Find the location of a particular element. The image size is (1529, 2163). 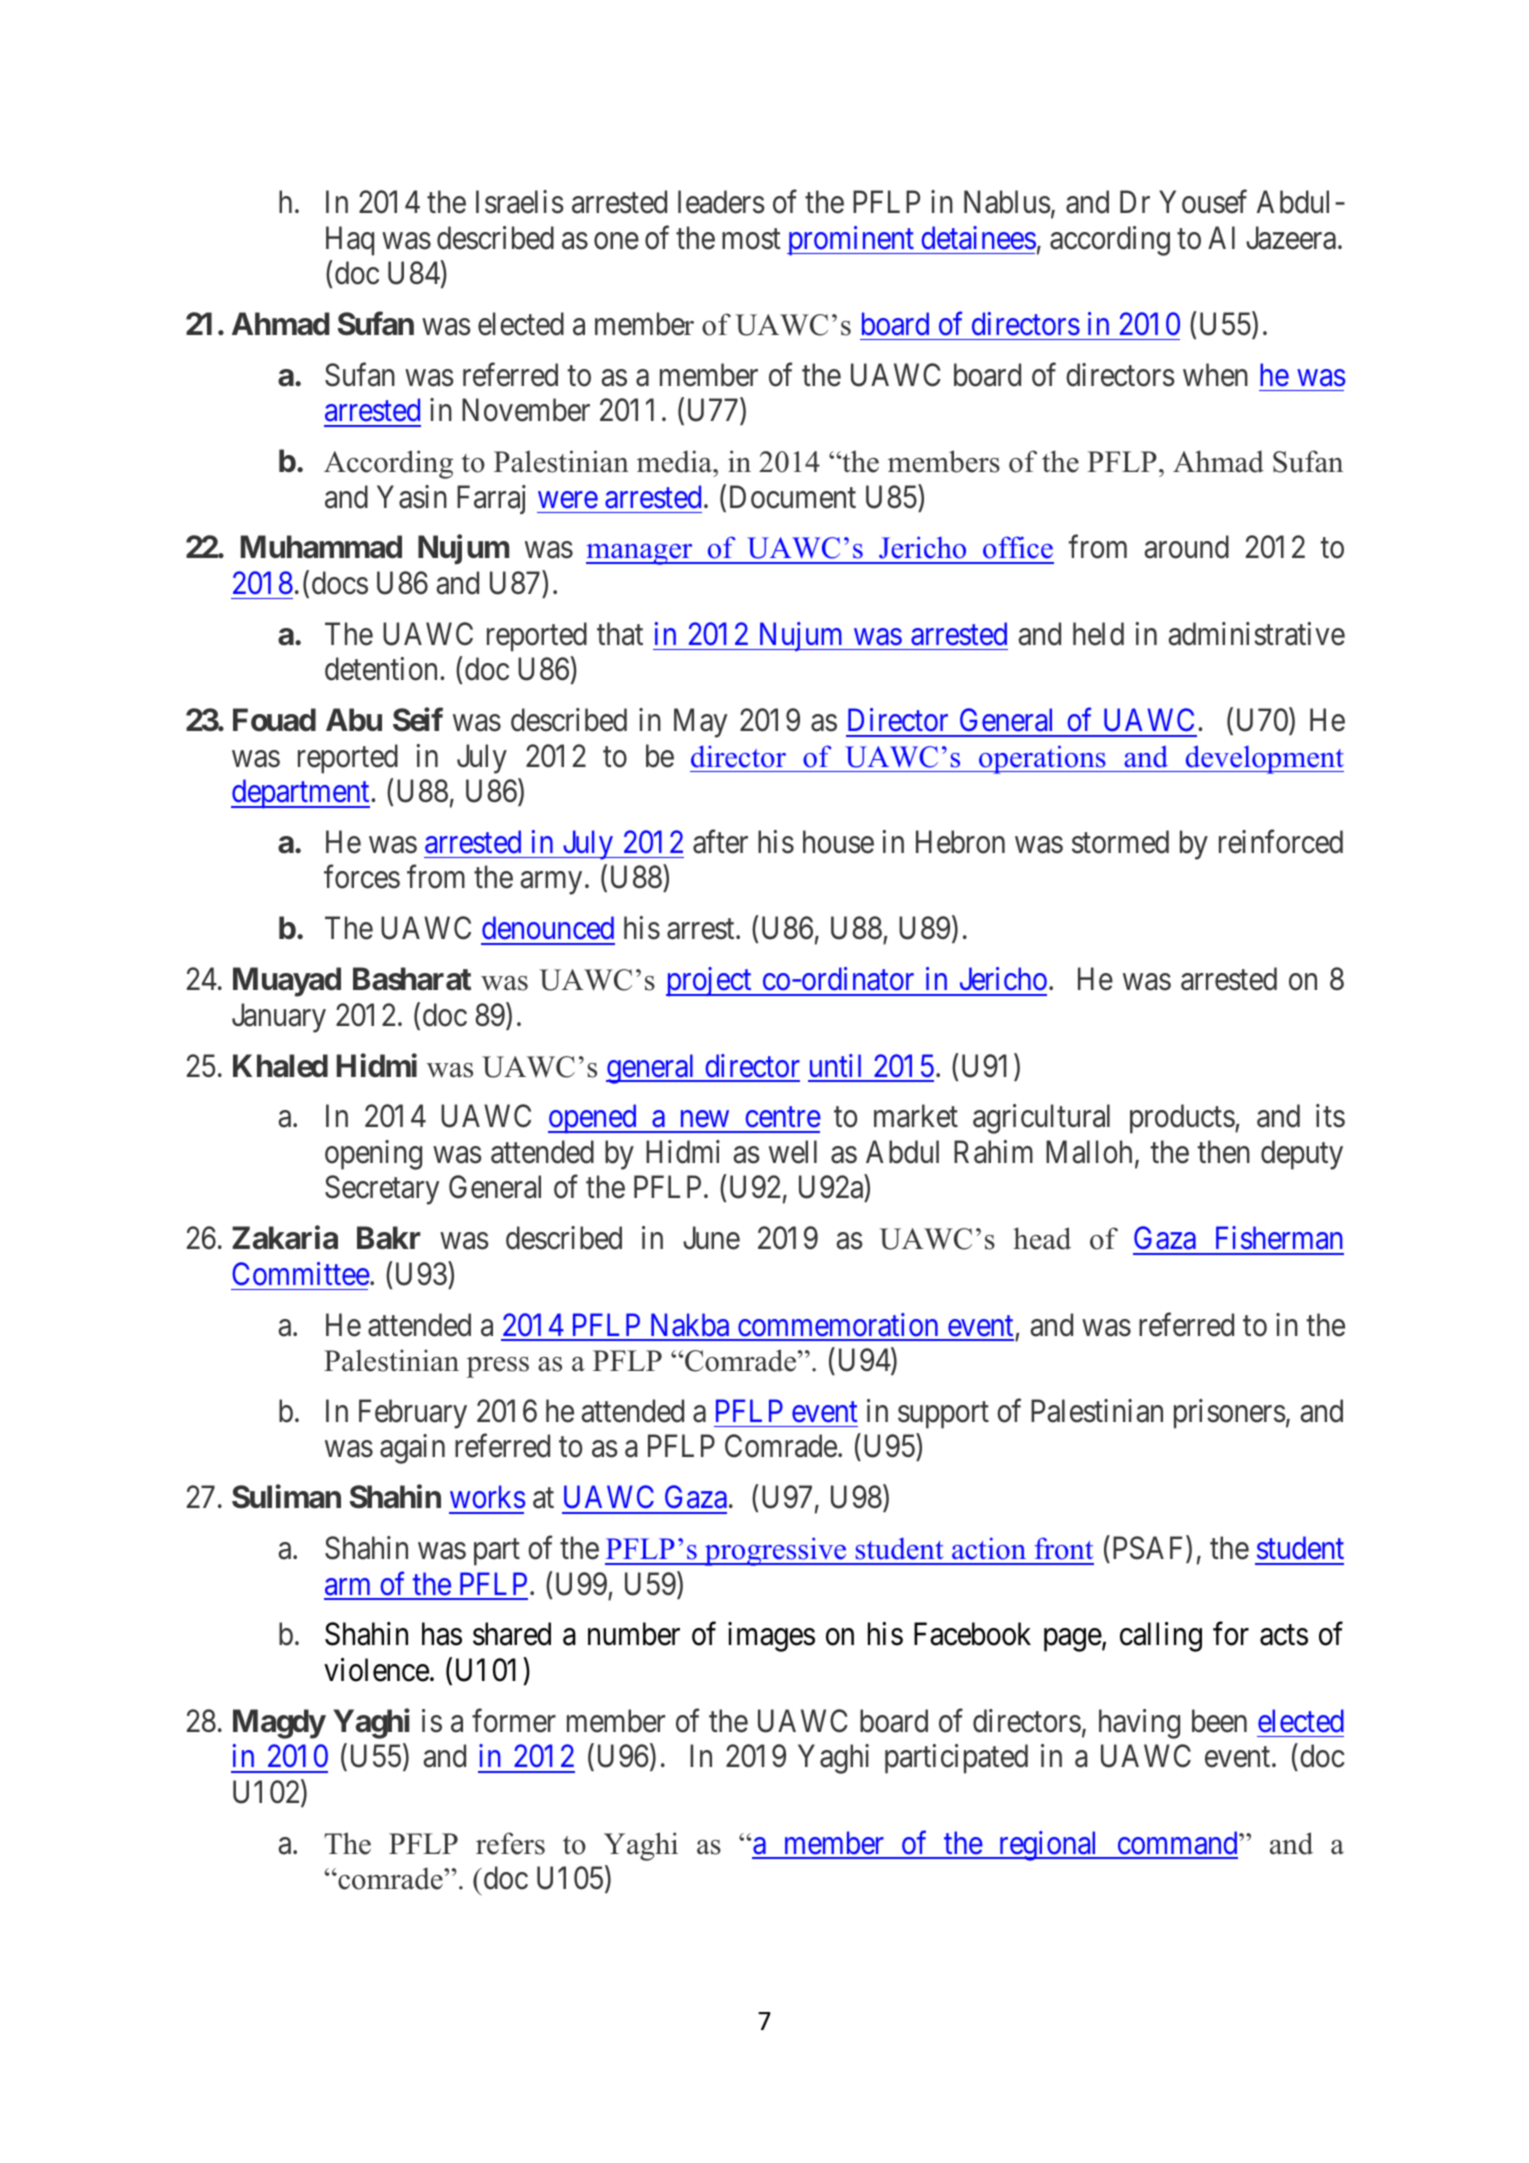

administrative is located at coordinates (1256, 634).
